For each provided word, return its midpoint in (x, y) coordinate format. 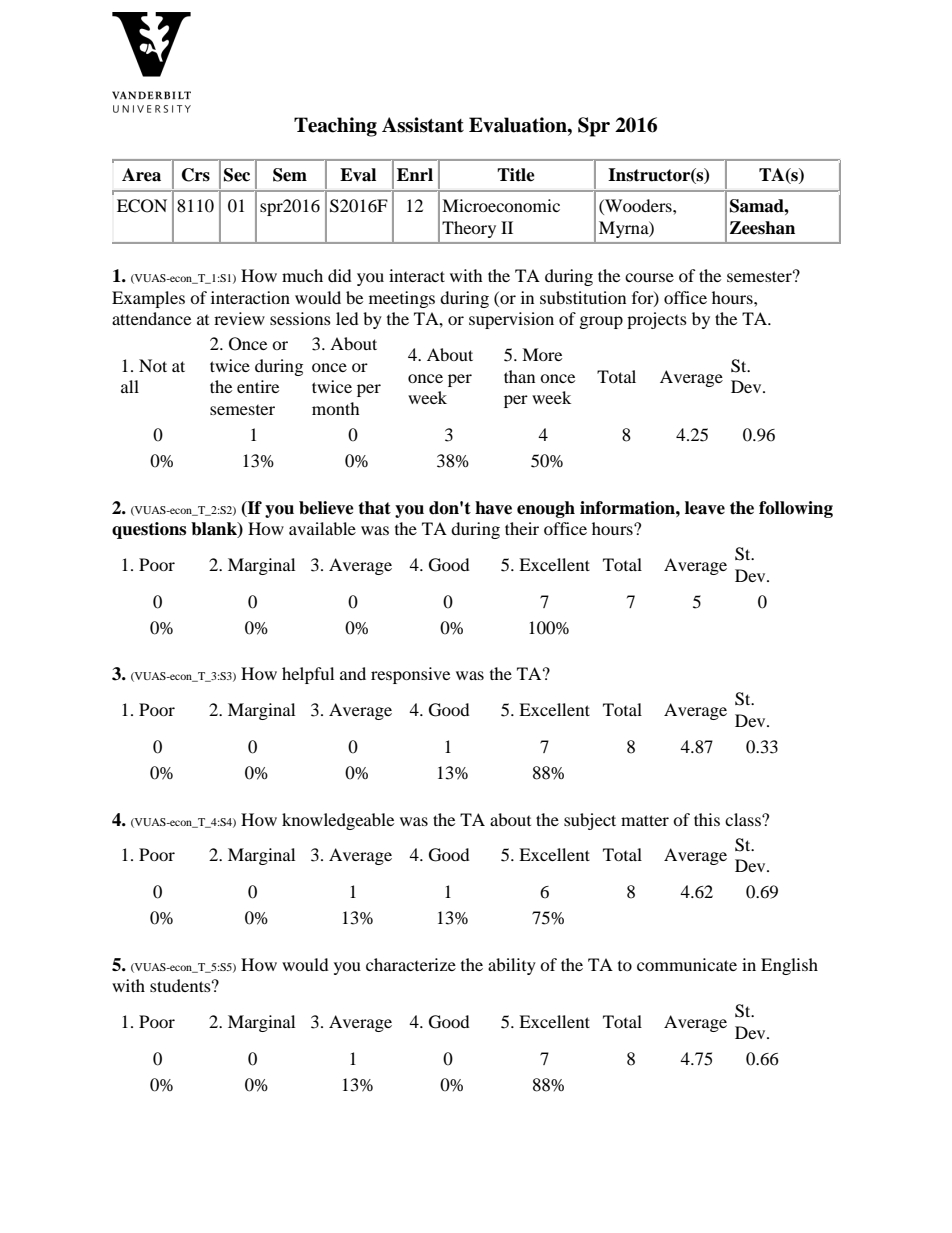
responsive (410, 675)
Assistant (423, 125)
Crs (196, 175)
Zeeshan (762, 228)
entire (258, 386)
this (707, 819)
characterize (411, 964)
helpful (308, 675)
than (519, 376)
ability (512, 966)
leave (705, 508)
